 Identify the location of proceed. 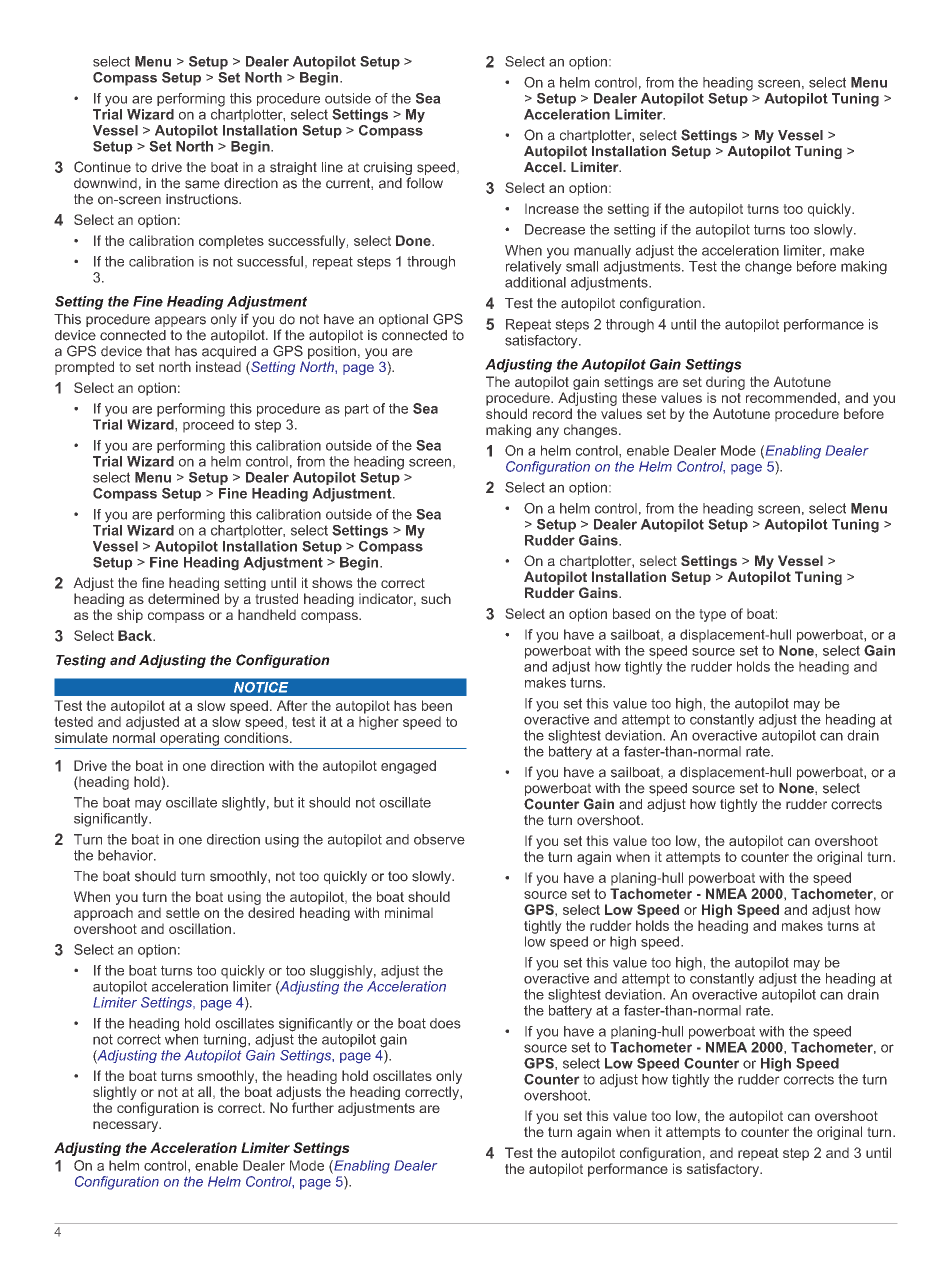
(208, 426).
